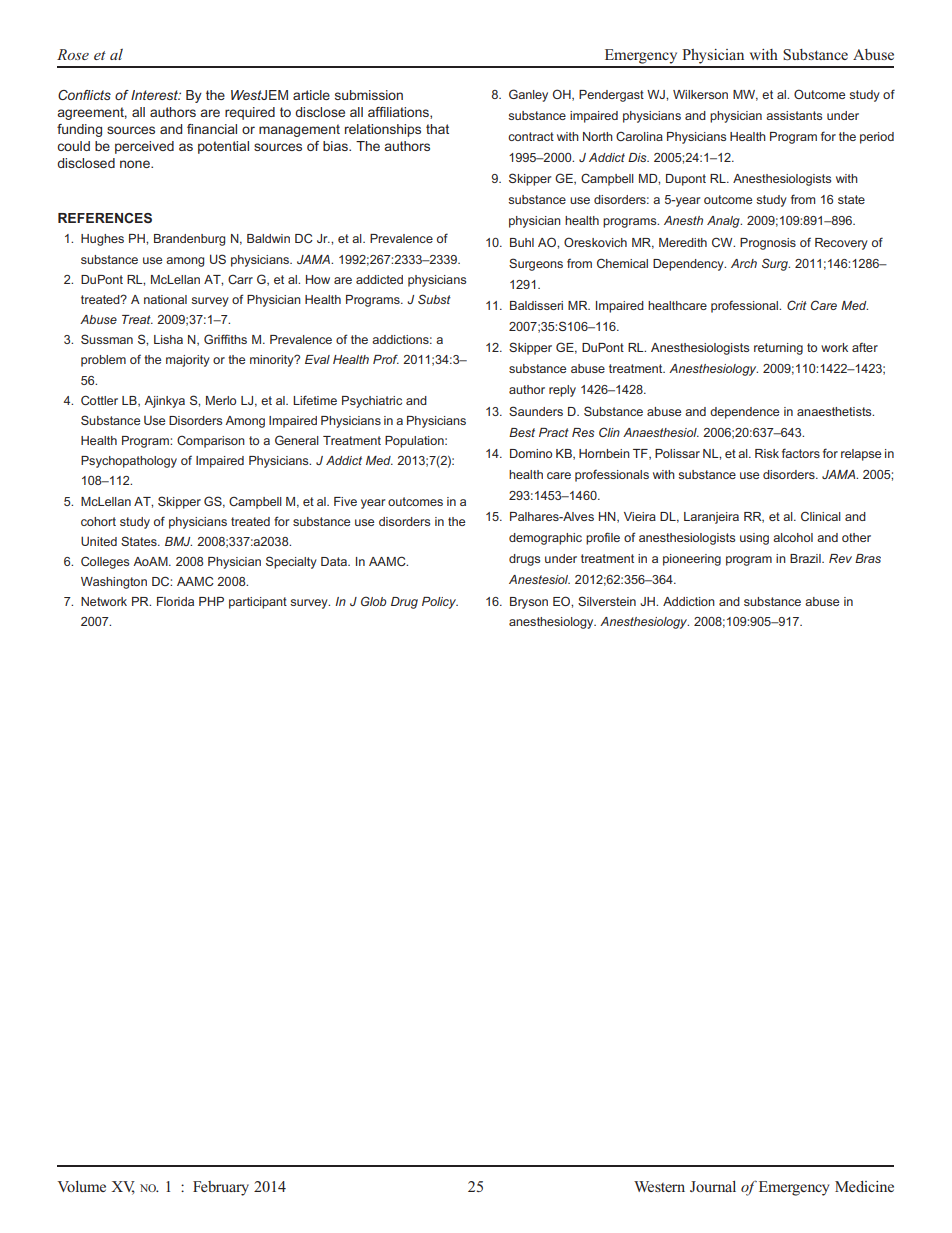 The height and width of the image is (1233, 952). Describe the element at coordinates (437, 129) in the image. I see `that` at that location.
